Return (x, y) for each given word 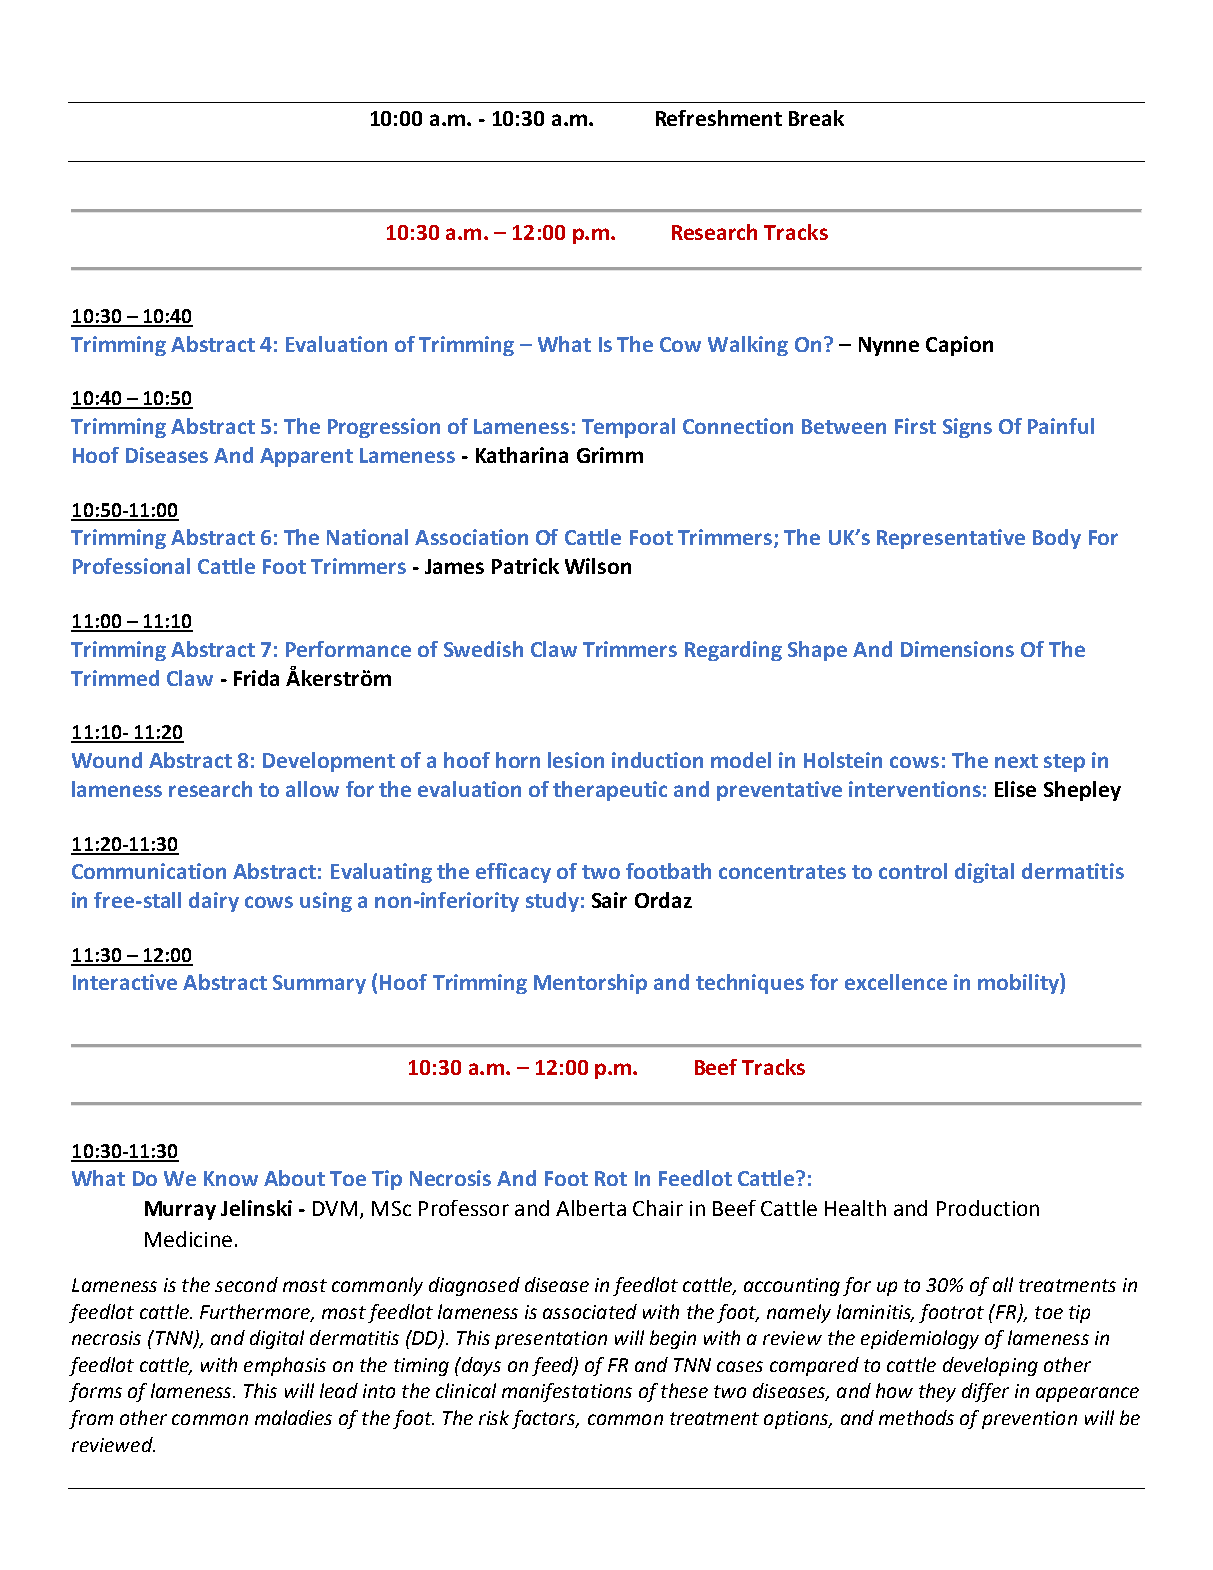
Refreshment (719, 118)
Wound (107, 760)
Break (816, 118)
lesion (576, 760)
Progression (384, 428)
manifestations (567, 1392)
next (1016, 761)
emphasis (285, 1366)
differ (985, 1392)
